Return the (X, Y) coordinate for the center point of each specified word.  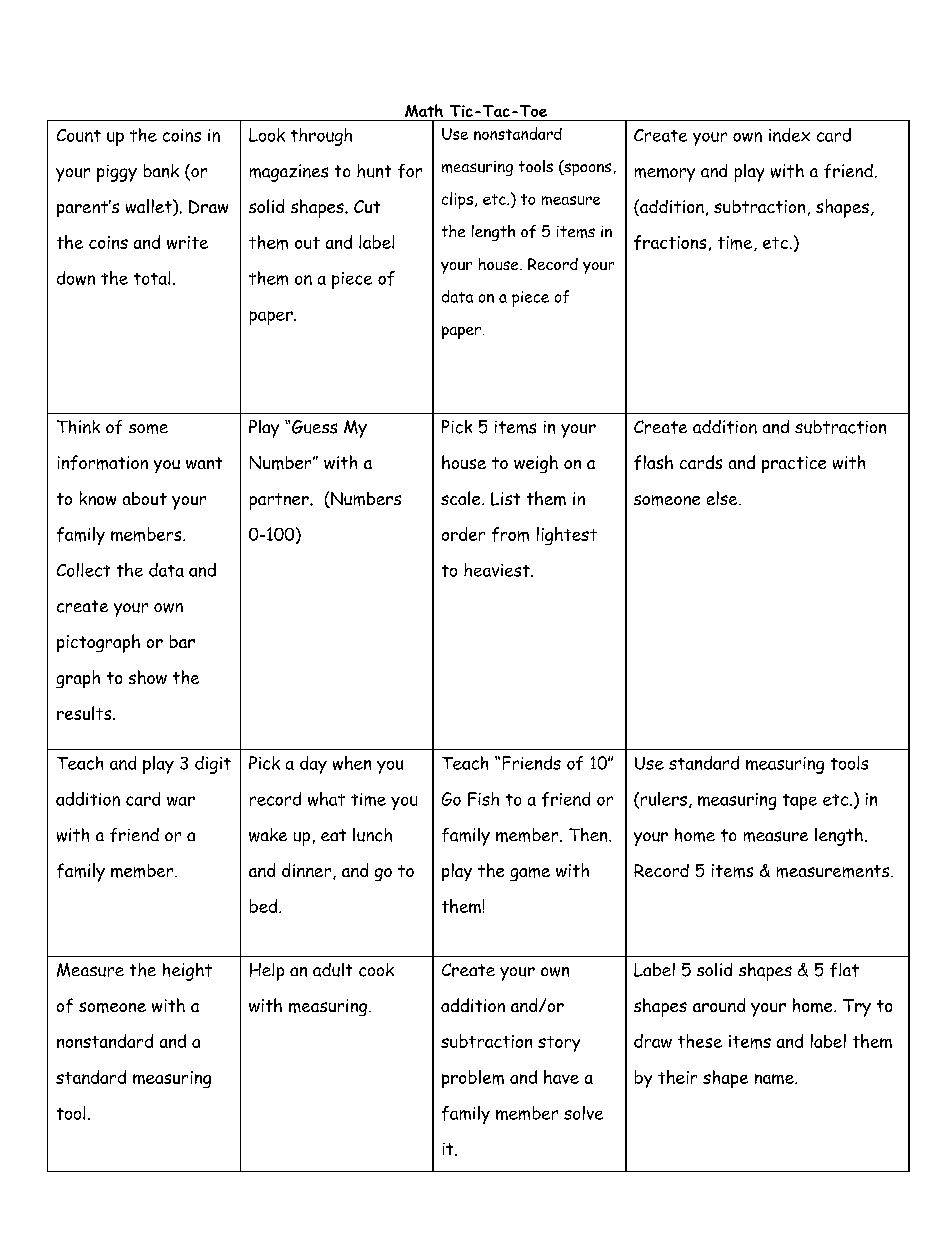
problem (473, 1079)
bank (161, 171)
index (789, 135)
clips (457, 200)
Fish (483, 799)
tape (800, 802)
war (181, 801)
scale (462, 498)
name (775, 1079)
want (204, 463)
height (187, 972)
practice (794, 464)
